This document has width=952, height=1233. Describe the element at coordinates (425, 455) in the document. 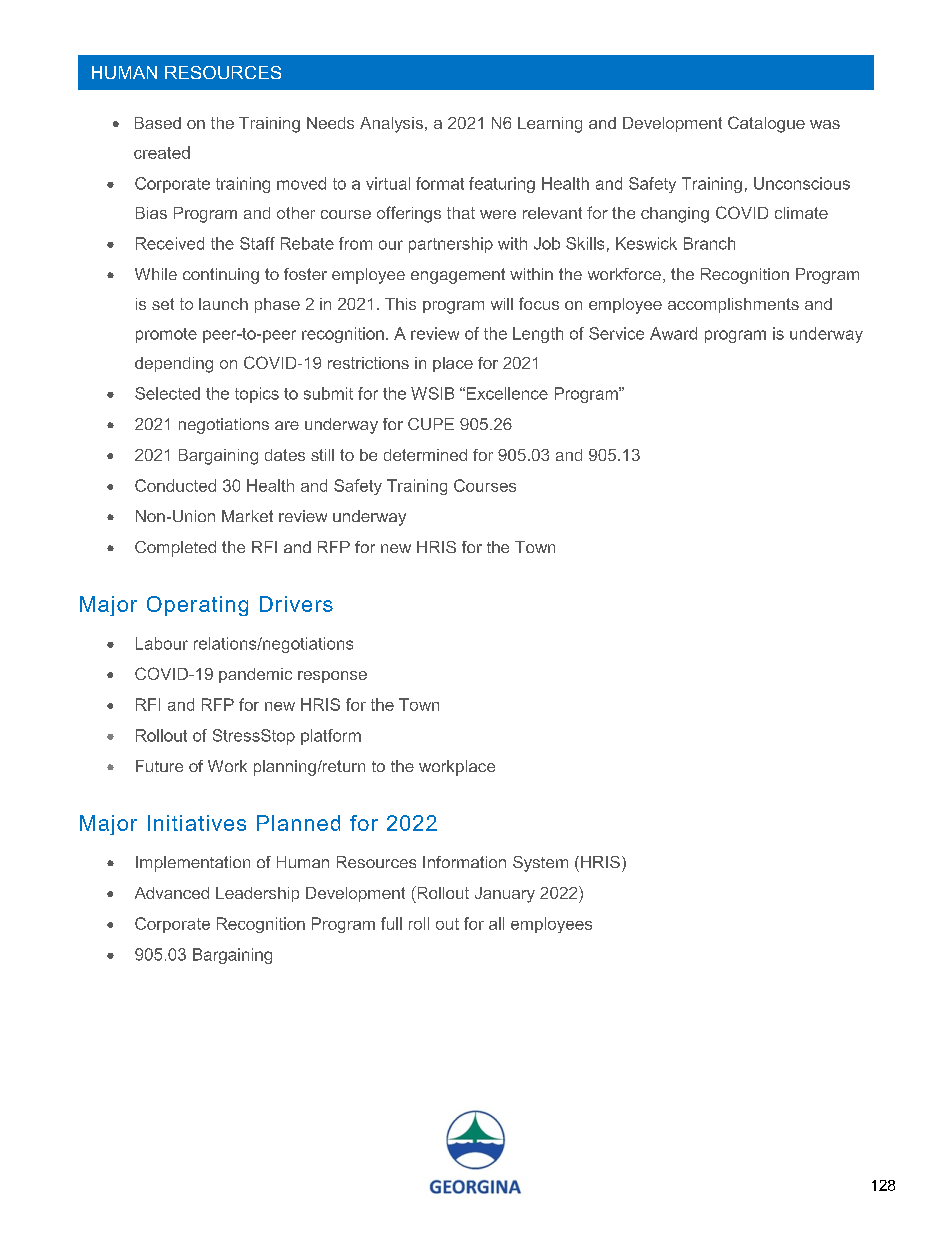

I see `determined` at that location.
